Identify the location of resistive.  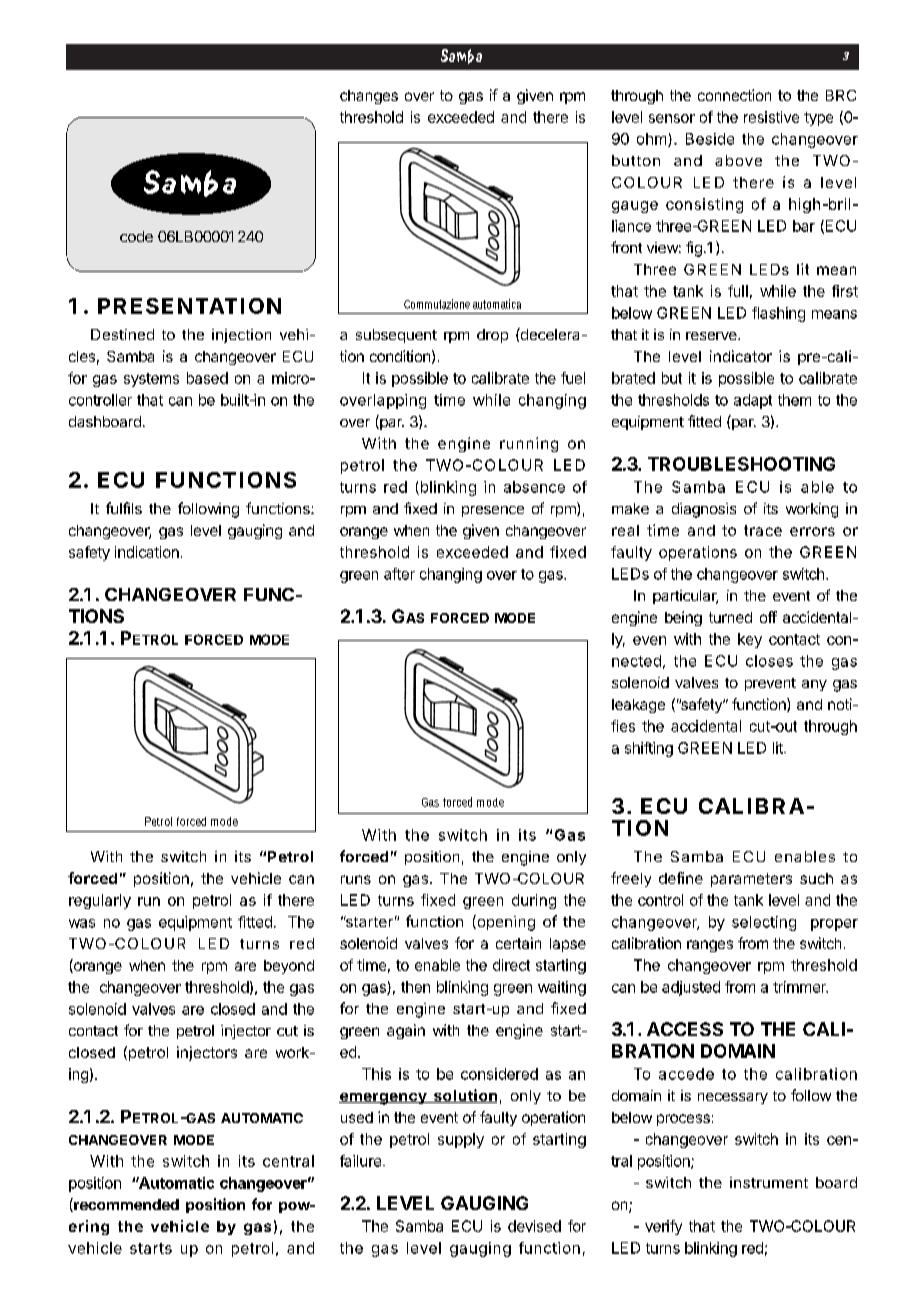
(771, 117).
